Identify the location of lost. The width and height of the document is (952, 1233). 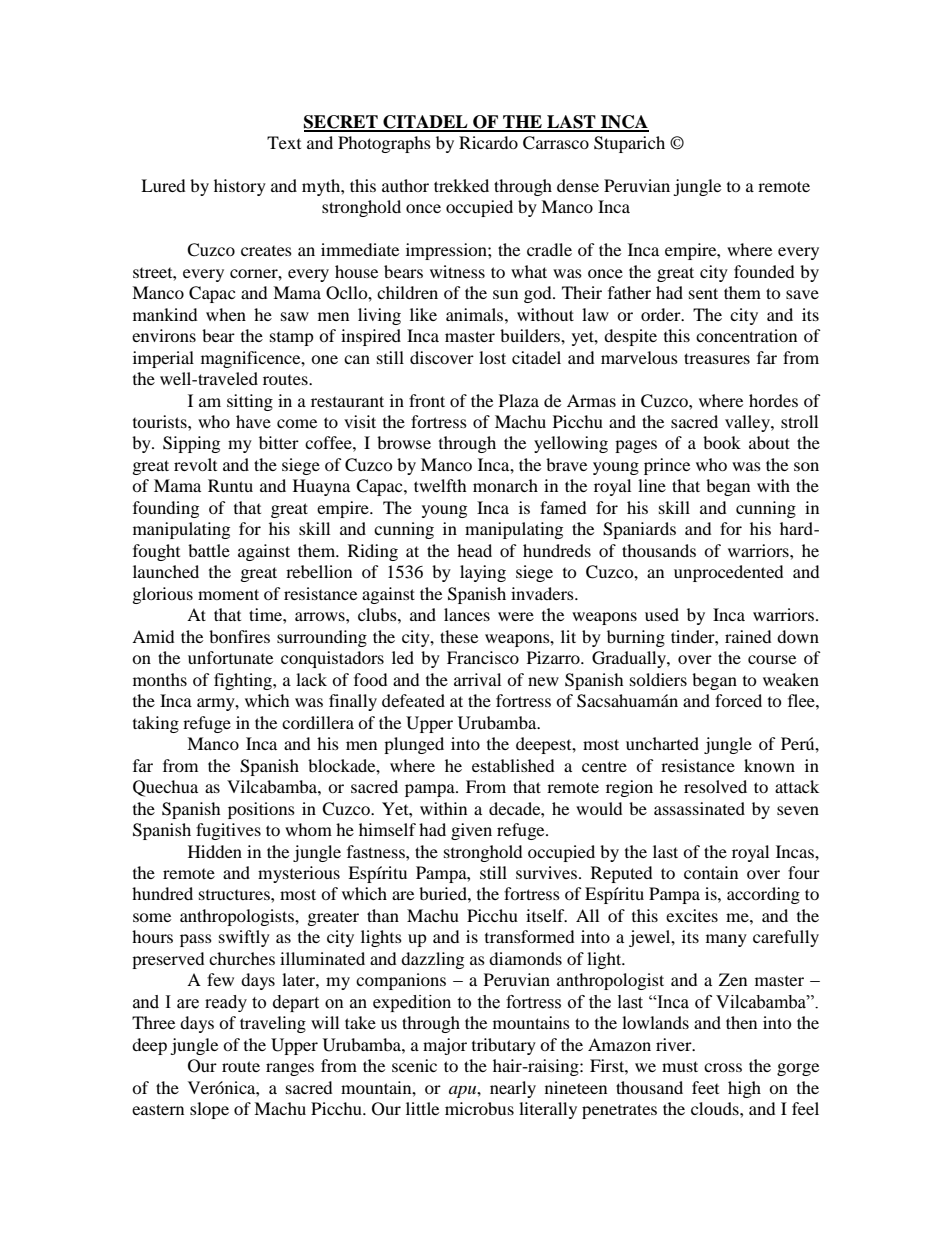
(492, 357).
